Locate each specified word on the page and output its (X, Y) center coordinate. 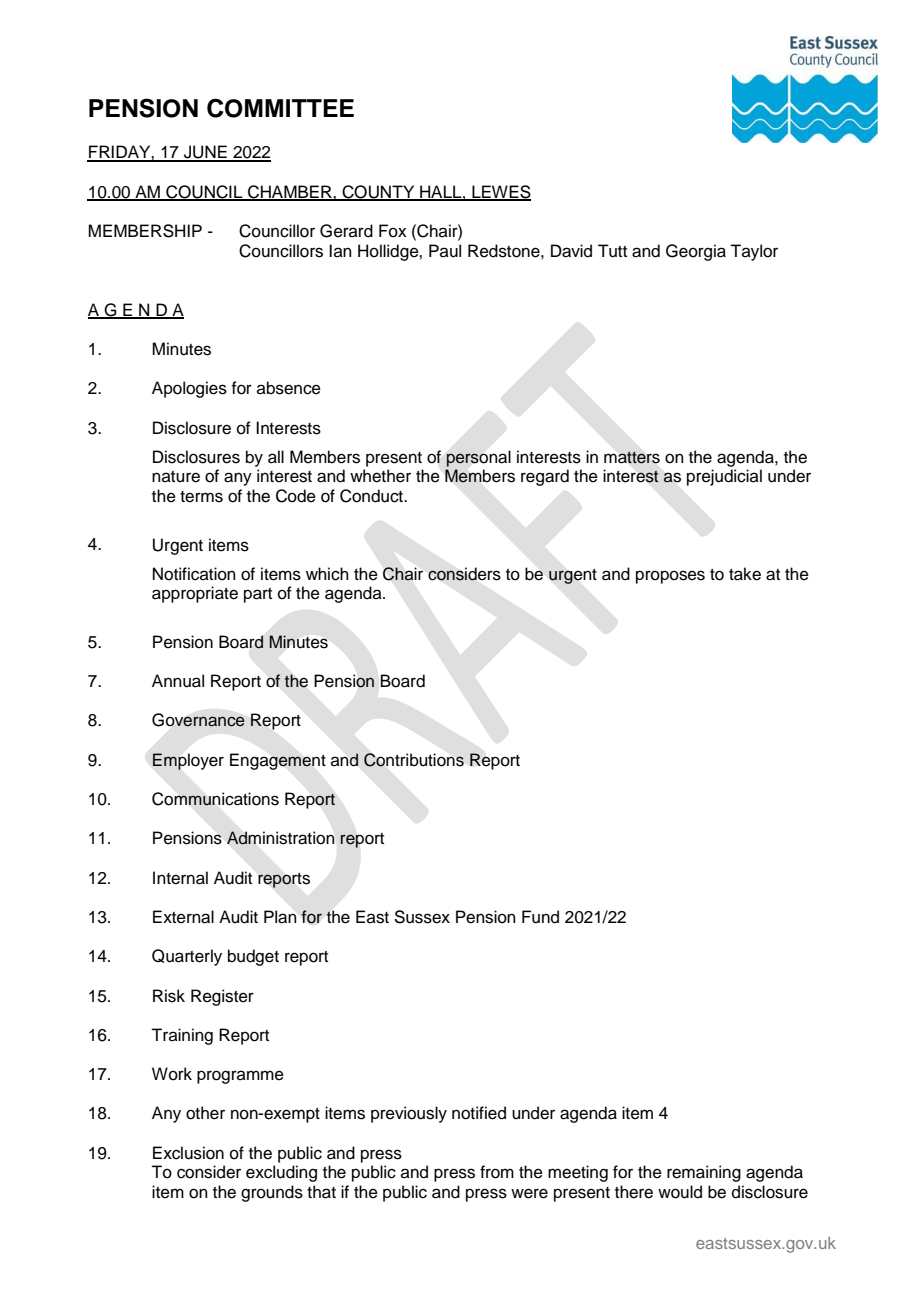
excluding (281, 1173)
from (497, 1172)
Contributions (414, 760)
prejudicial (724, 477)
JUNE (205, 153)
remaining (704, 1173)
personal (478, 458)
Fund (540, 917)
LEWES (500, 193)
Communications (215, 799)
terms (201, 497)
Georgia (696, 252)
